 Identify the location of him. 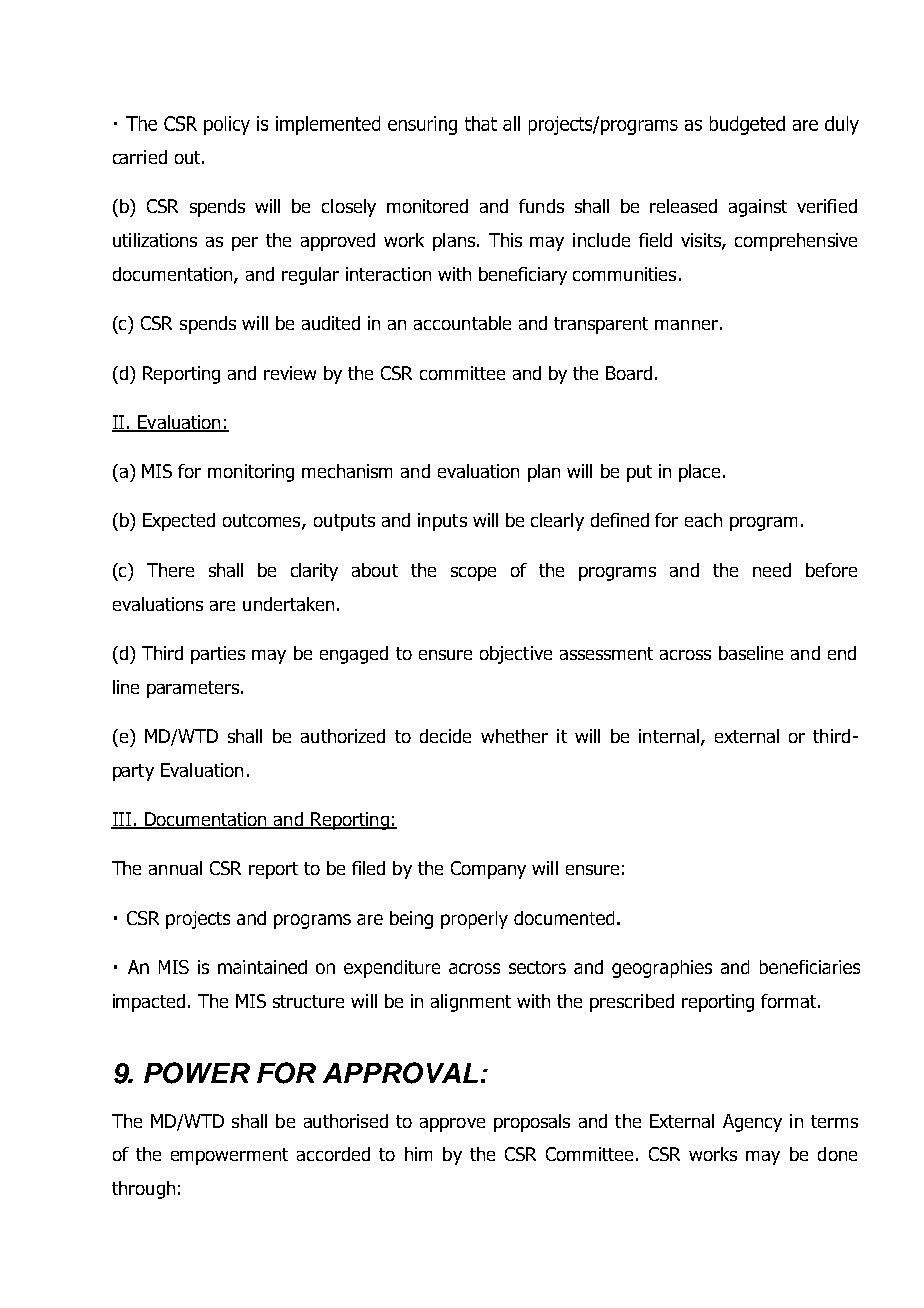
(418, 1154).
